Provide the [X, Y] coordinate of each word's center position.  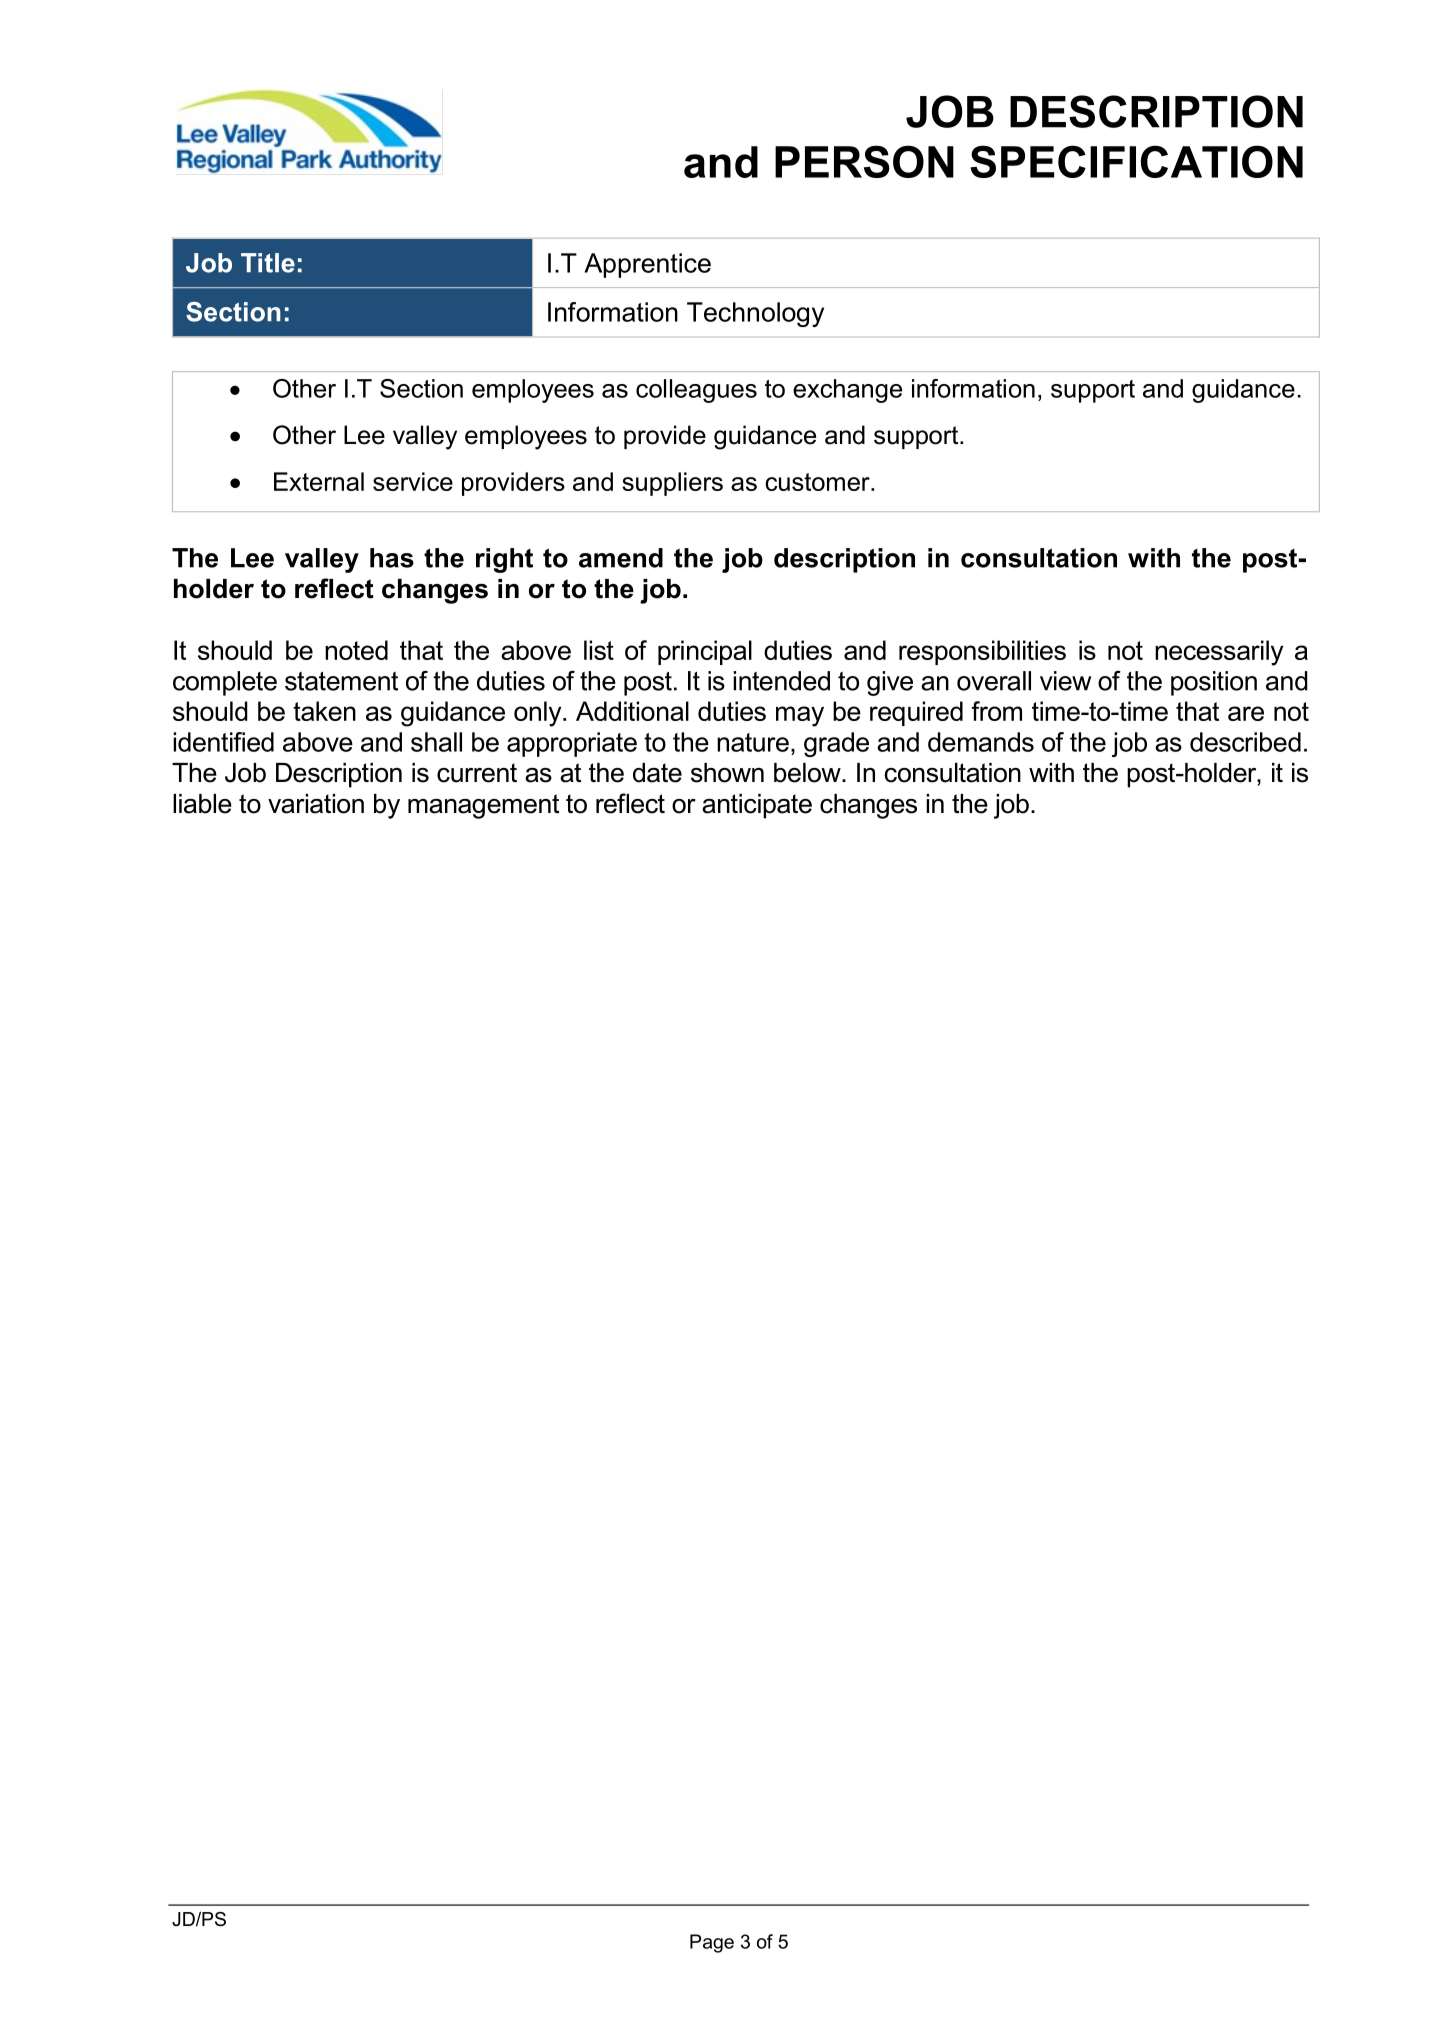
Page [712, 1943]
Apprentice [647, 265]
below [808, 773]
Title [268, 263]
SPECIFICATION [1136, 161]
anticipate [757, 806]
